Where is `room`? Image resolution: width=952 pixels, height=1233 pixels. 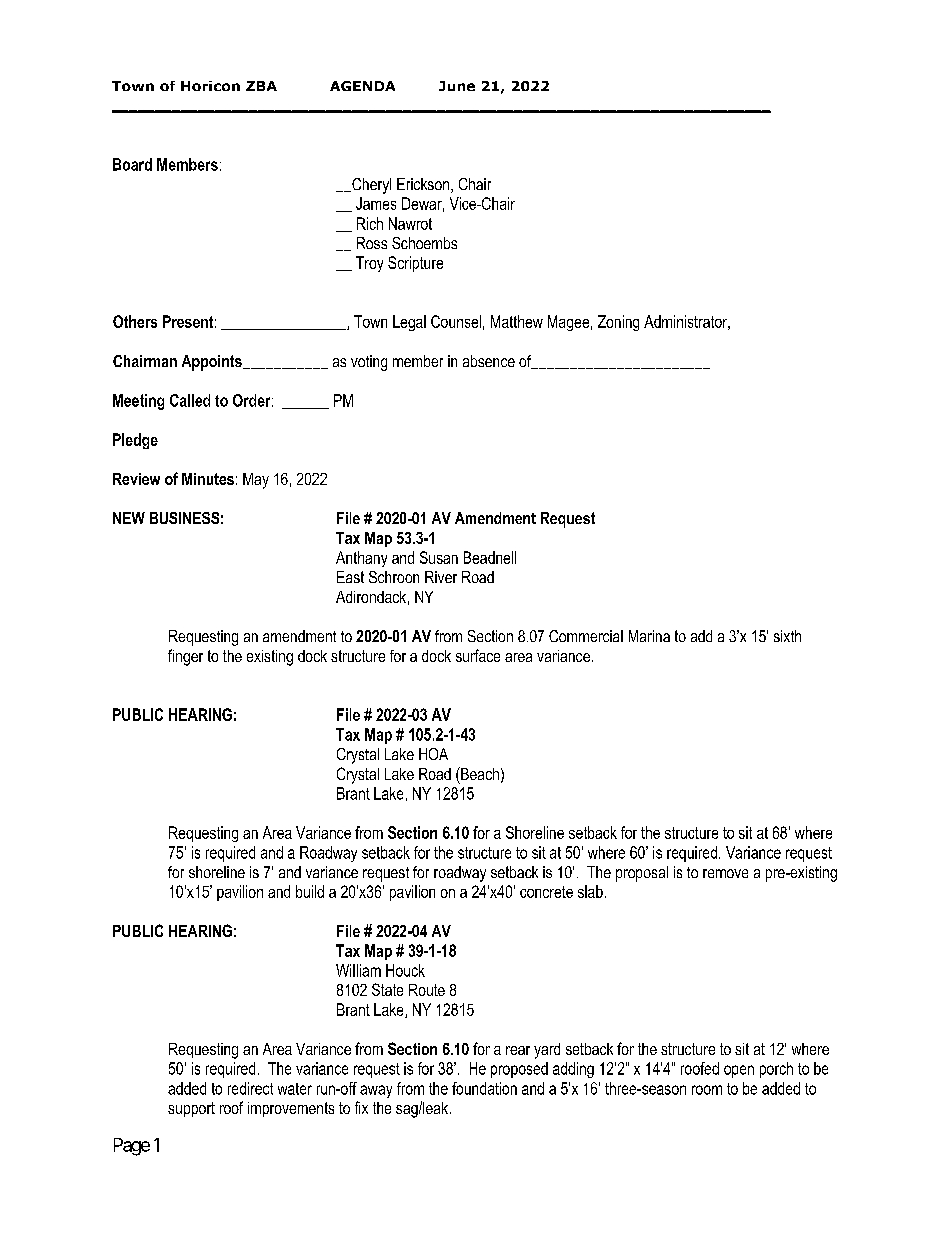 room is located at coordinates (707, 1090).
